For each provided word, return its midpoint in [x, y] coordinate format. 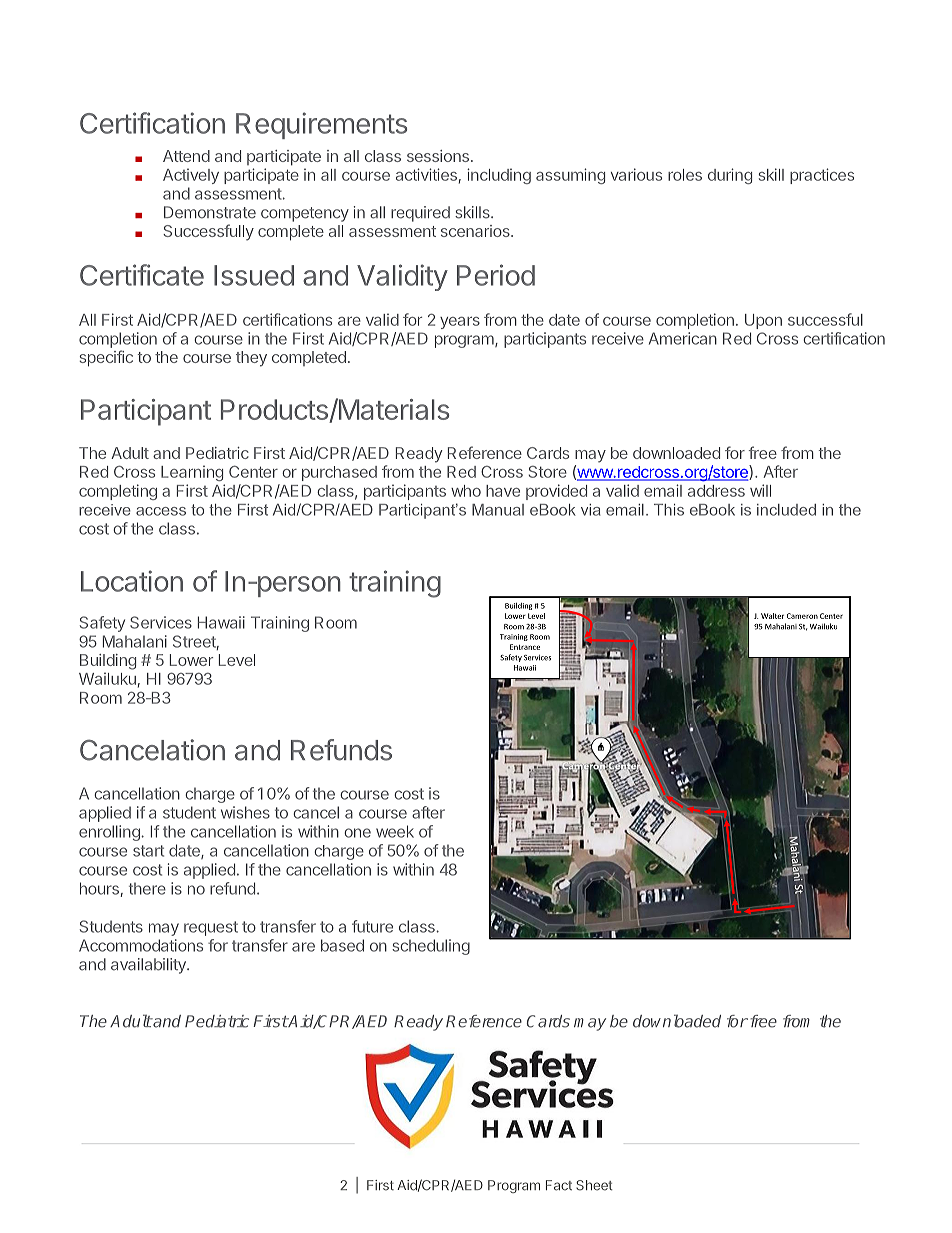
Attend [186, 156]
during [730, 176]
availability [149, 966]
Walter [772, 616]
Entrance [525, 647]
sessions [438, 156]
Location [132, 581]
